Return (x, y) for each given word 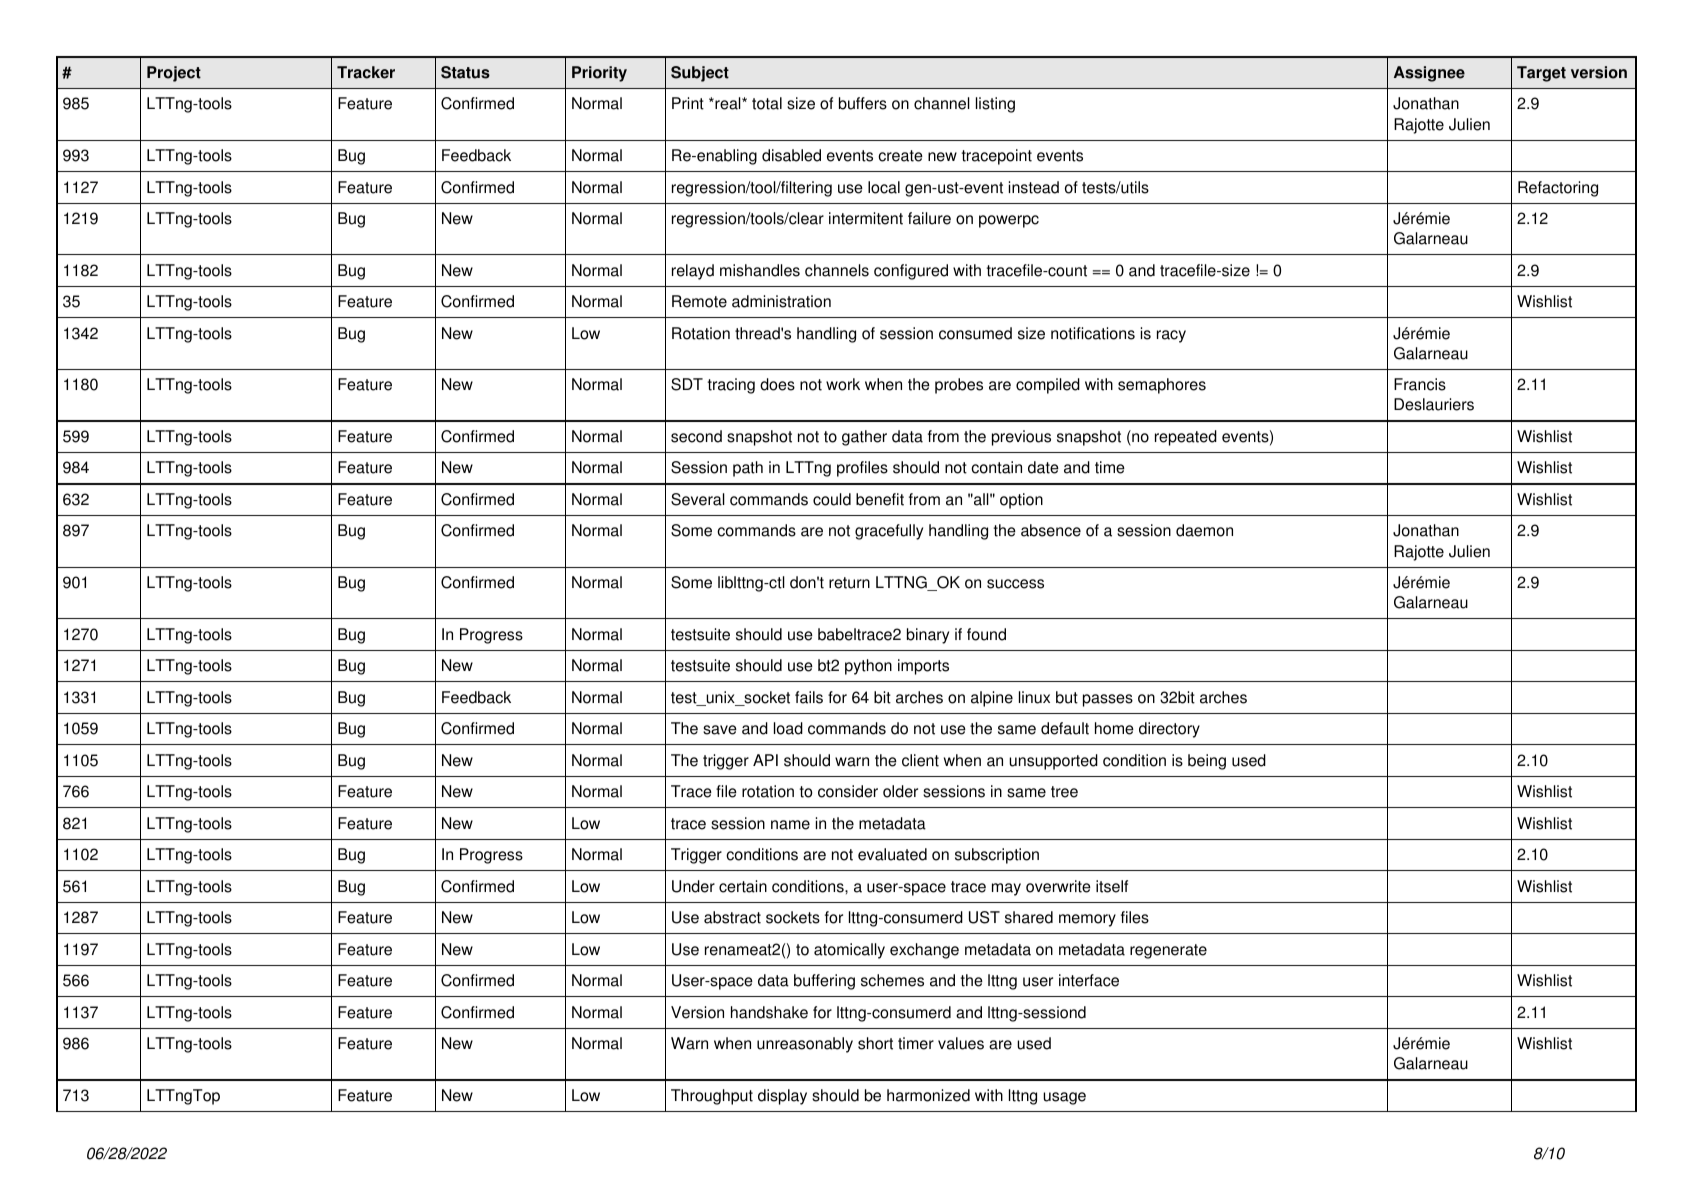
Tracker (366, 72)
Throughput (712, 1097)
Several (698, 499)
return (849, 583)
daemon (1204, 530)
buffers (863, 103)
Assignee (1429, 74)
